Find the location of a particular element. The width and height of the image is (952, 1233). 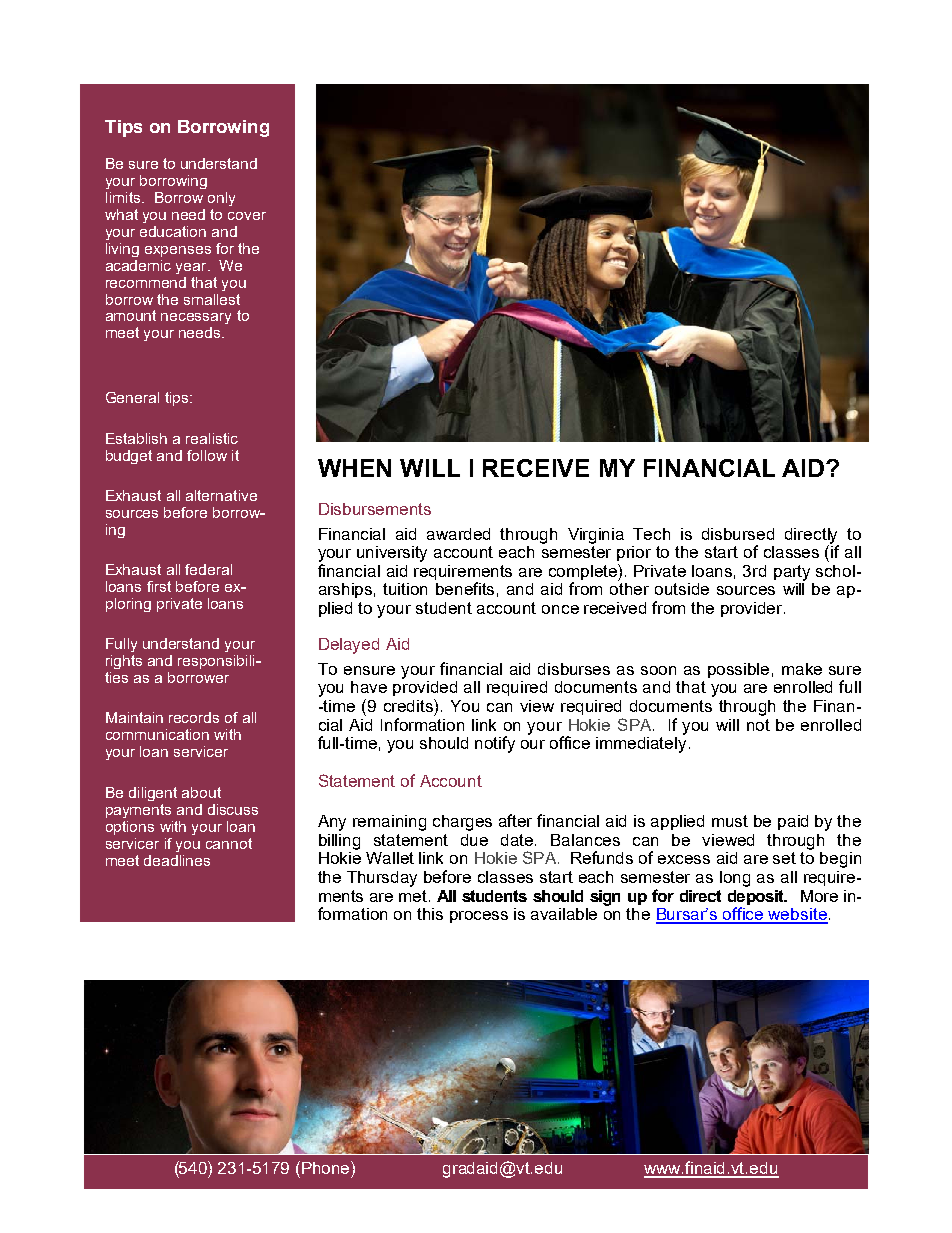

cover is located at coordinates (247, 216).
